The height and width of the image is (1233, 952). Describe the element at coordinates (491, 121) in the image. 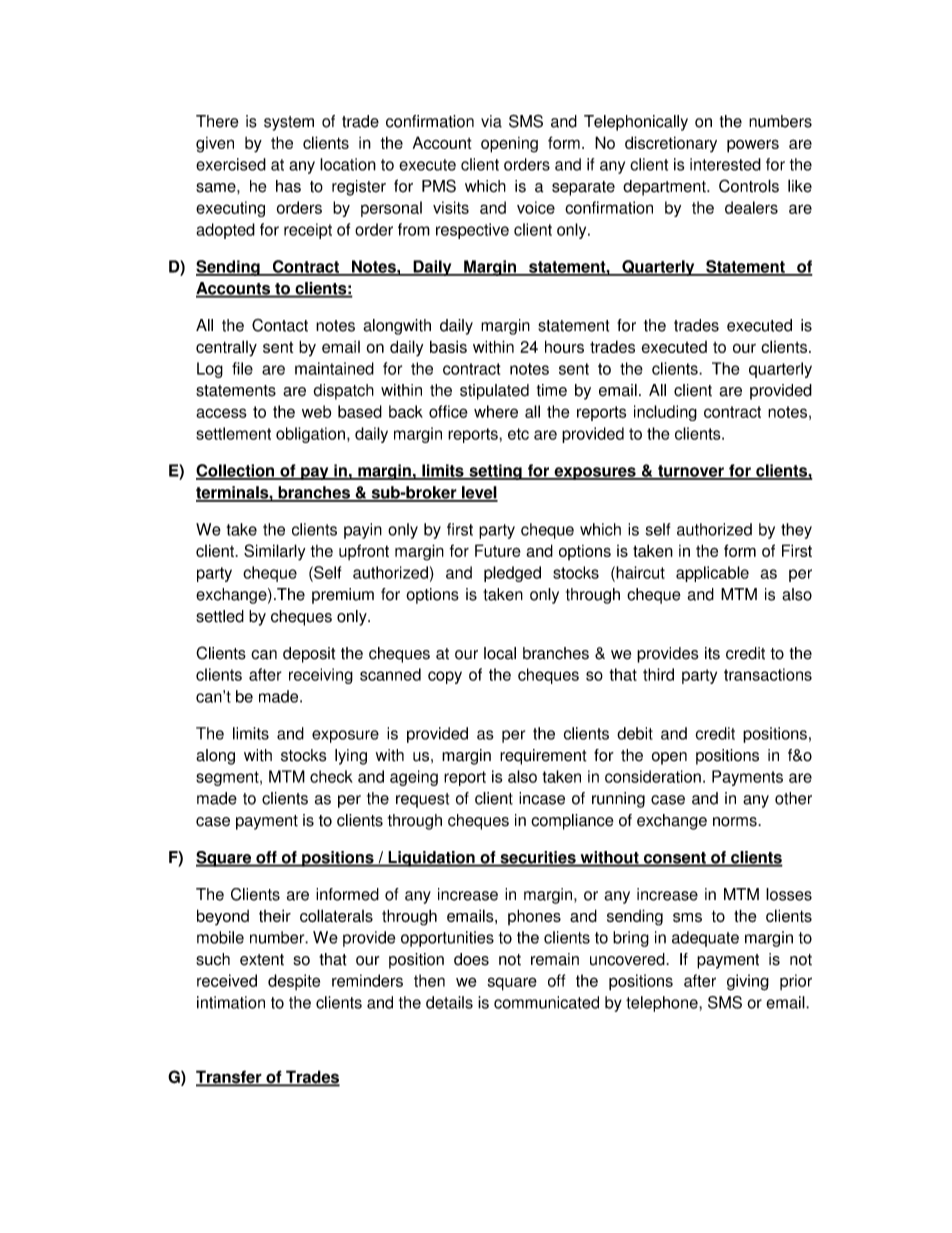

I see `via` at that location.
